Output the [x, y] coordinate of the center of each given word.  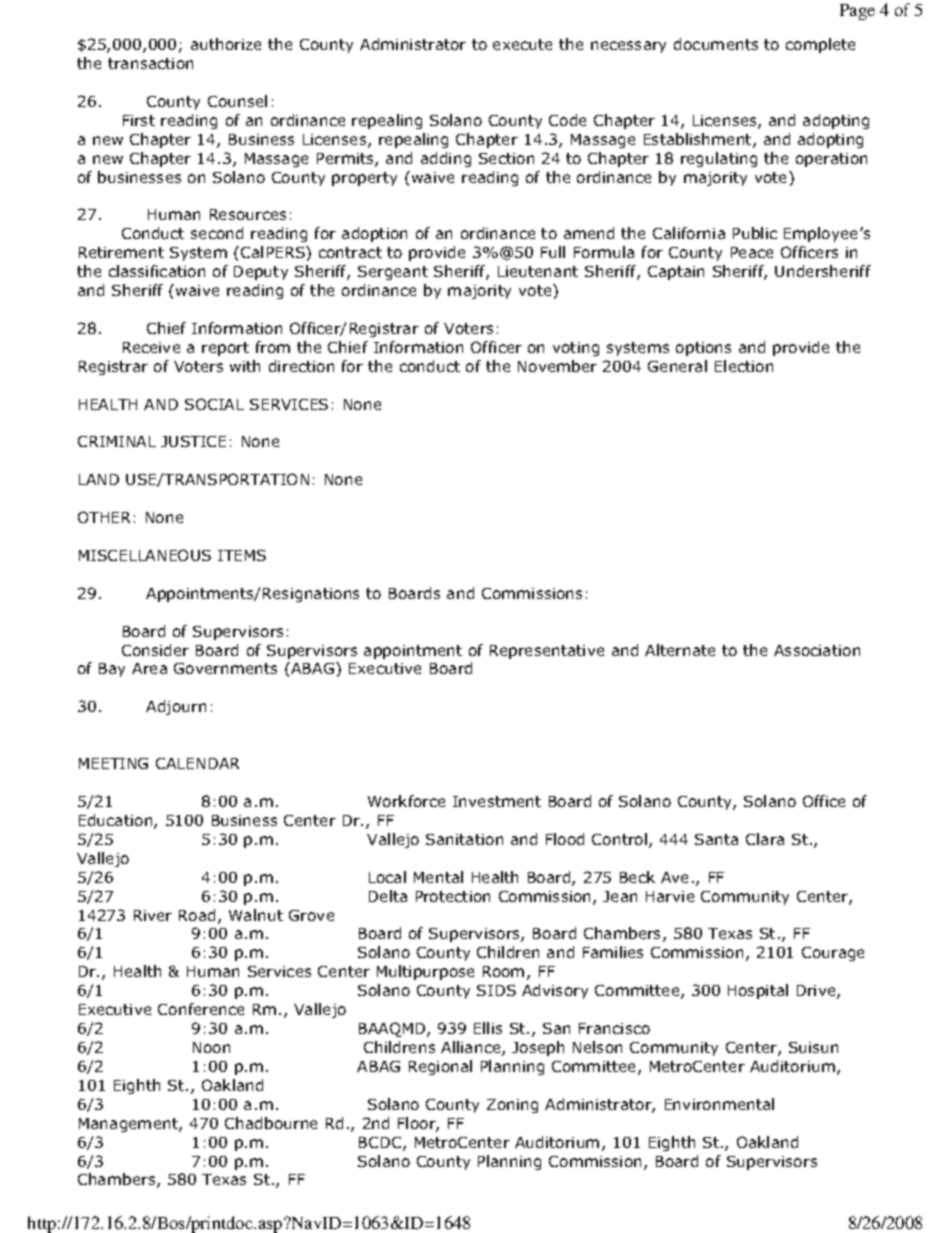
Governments [225, 668]
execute [522, 44]
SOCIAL [214, 404]
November [557, 366]
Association [817, 650]
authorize [226, 44]
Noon [211, 1047]
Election [744, 366]
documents [716, 44]
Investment [497, 801]
